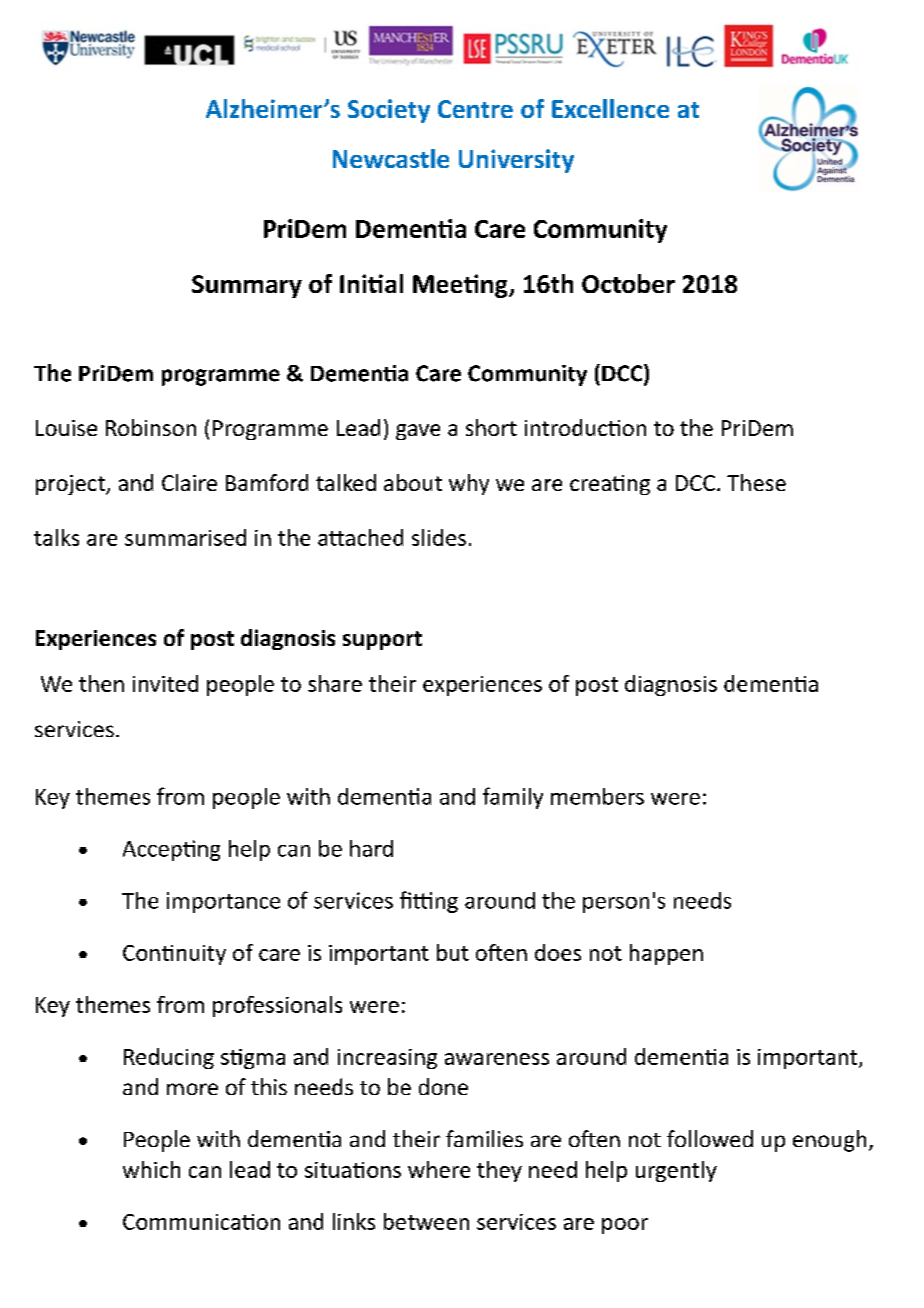 The height and width of the screenshot is (1308, 924). Describe the element at coordinates (151, 1169) in the screenshot. I see `which` at that location.
